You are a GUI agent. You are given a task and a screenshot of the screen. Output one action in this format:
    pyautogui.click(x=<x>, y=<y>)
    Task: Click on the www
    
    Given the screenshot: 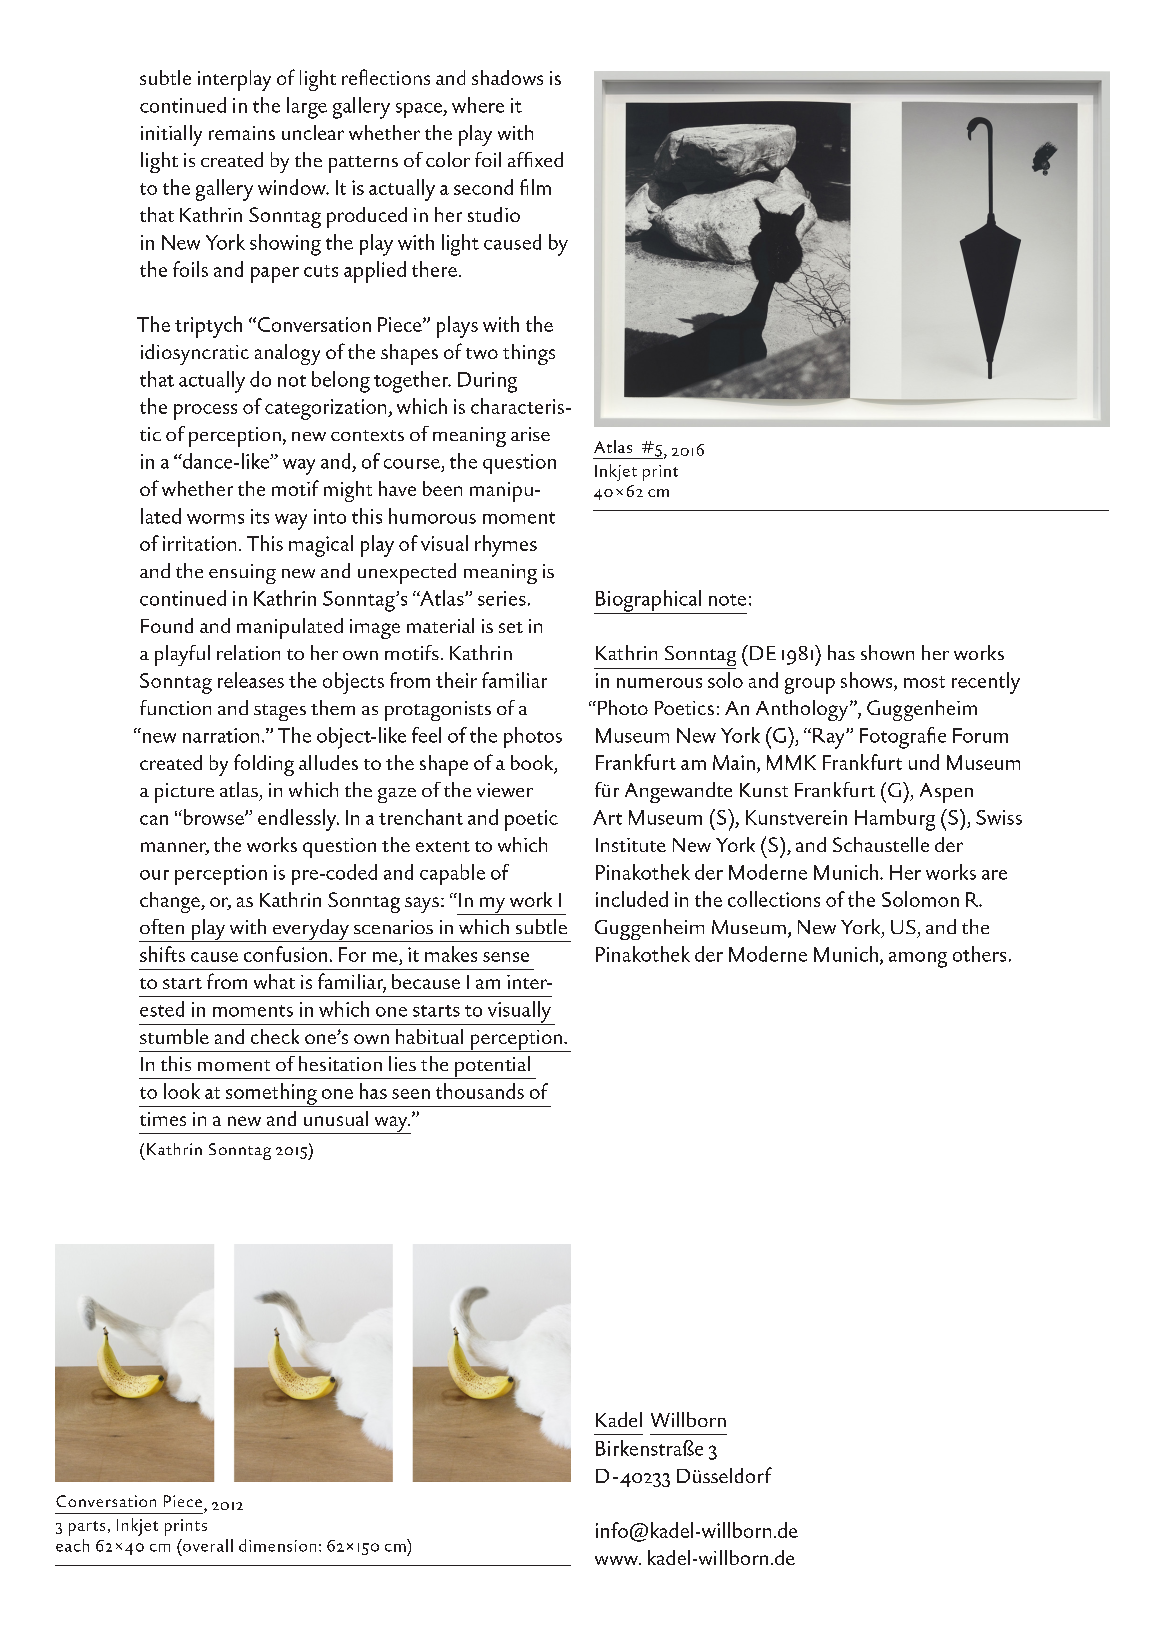 What is the action you would take?
    pyautogui.click(x=617, y=1560)
